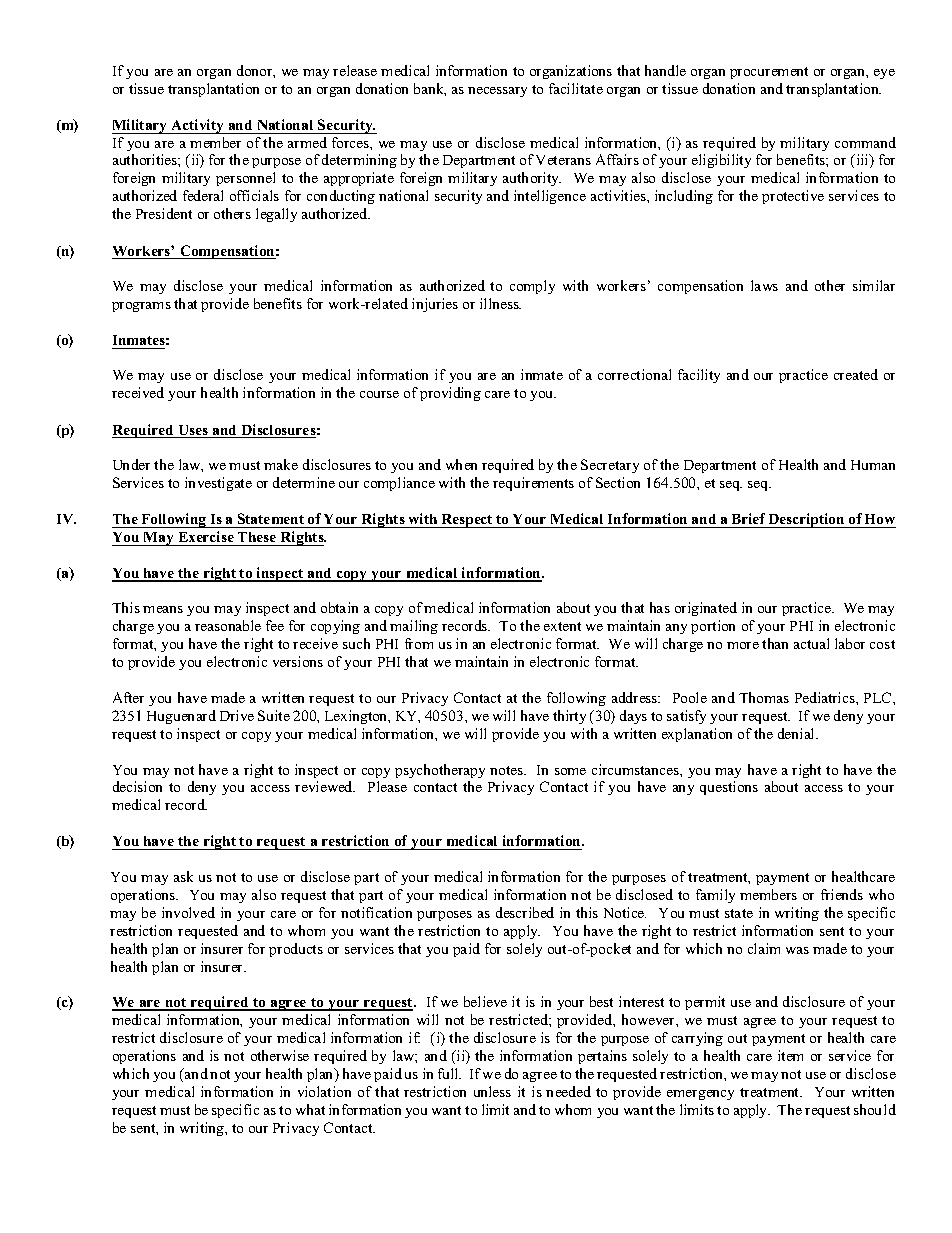 The width and height of the screenshot is (952, 1233). Describe the element at coordinates (508, 770) in the screenshot. I see `notes` at that location.
